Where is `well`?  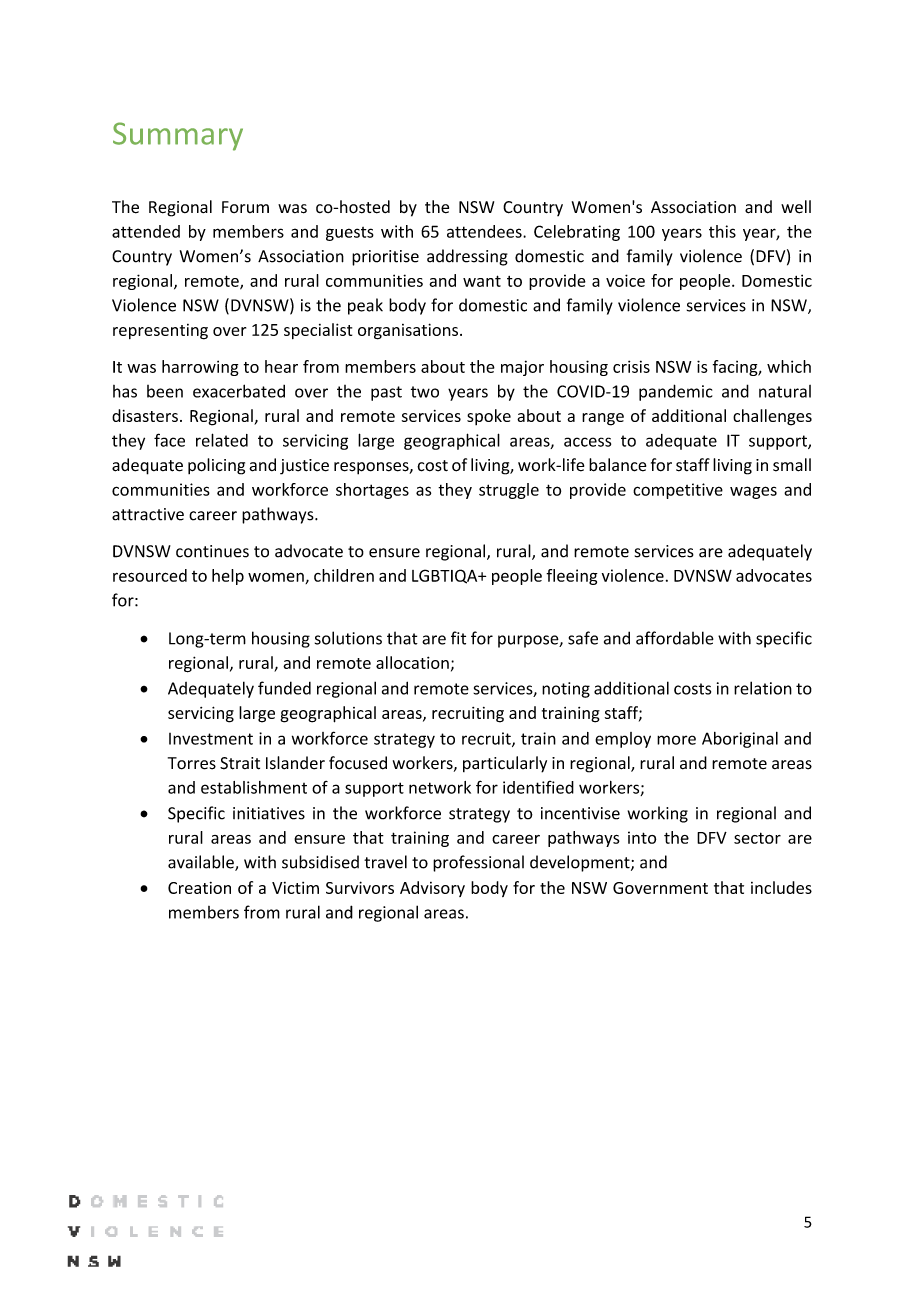 well is located at coordinates (796, 207).
